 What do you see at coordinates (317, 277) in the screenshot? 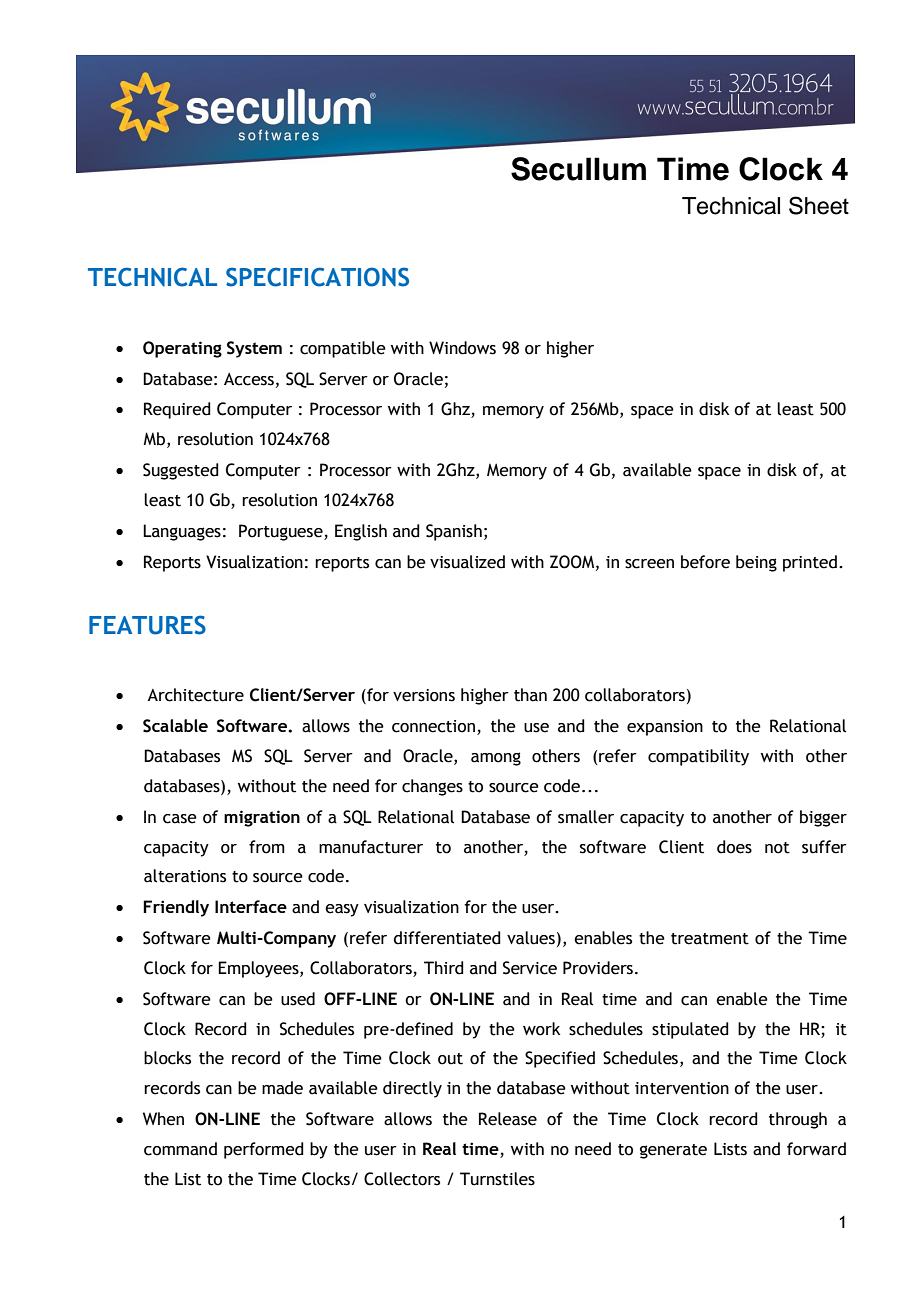
I see `SPECIFICATIONS` at bounding box center [317, 277].
